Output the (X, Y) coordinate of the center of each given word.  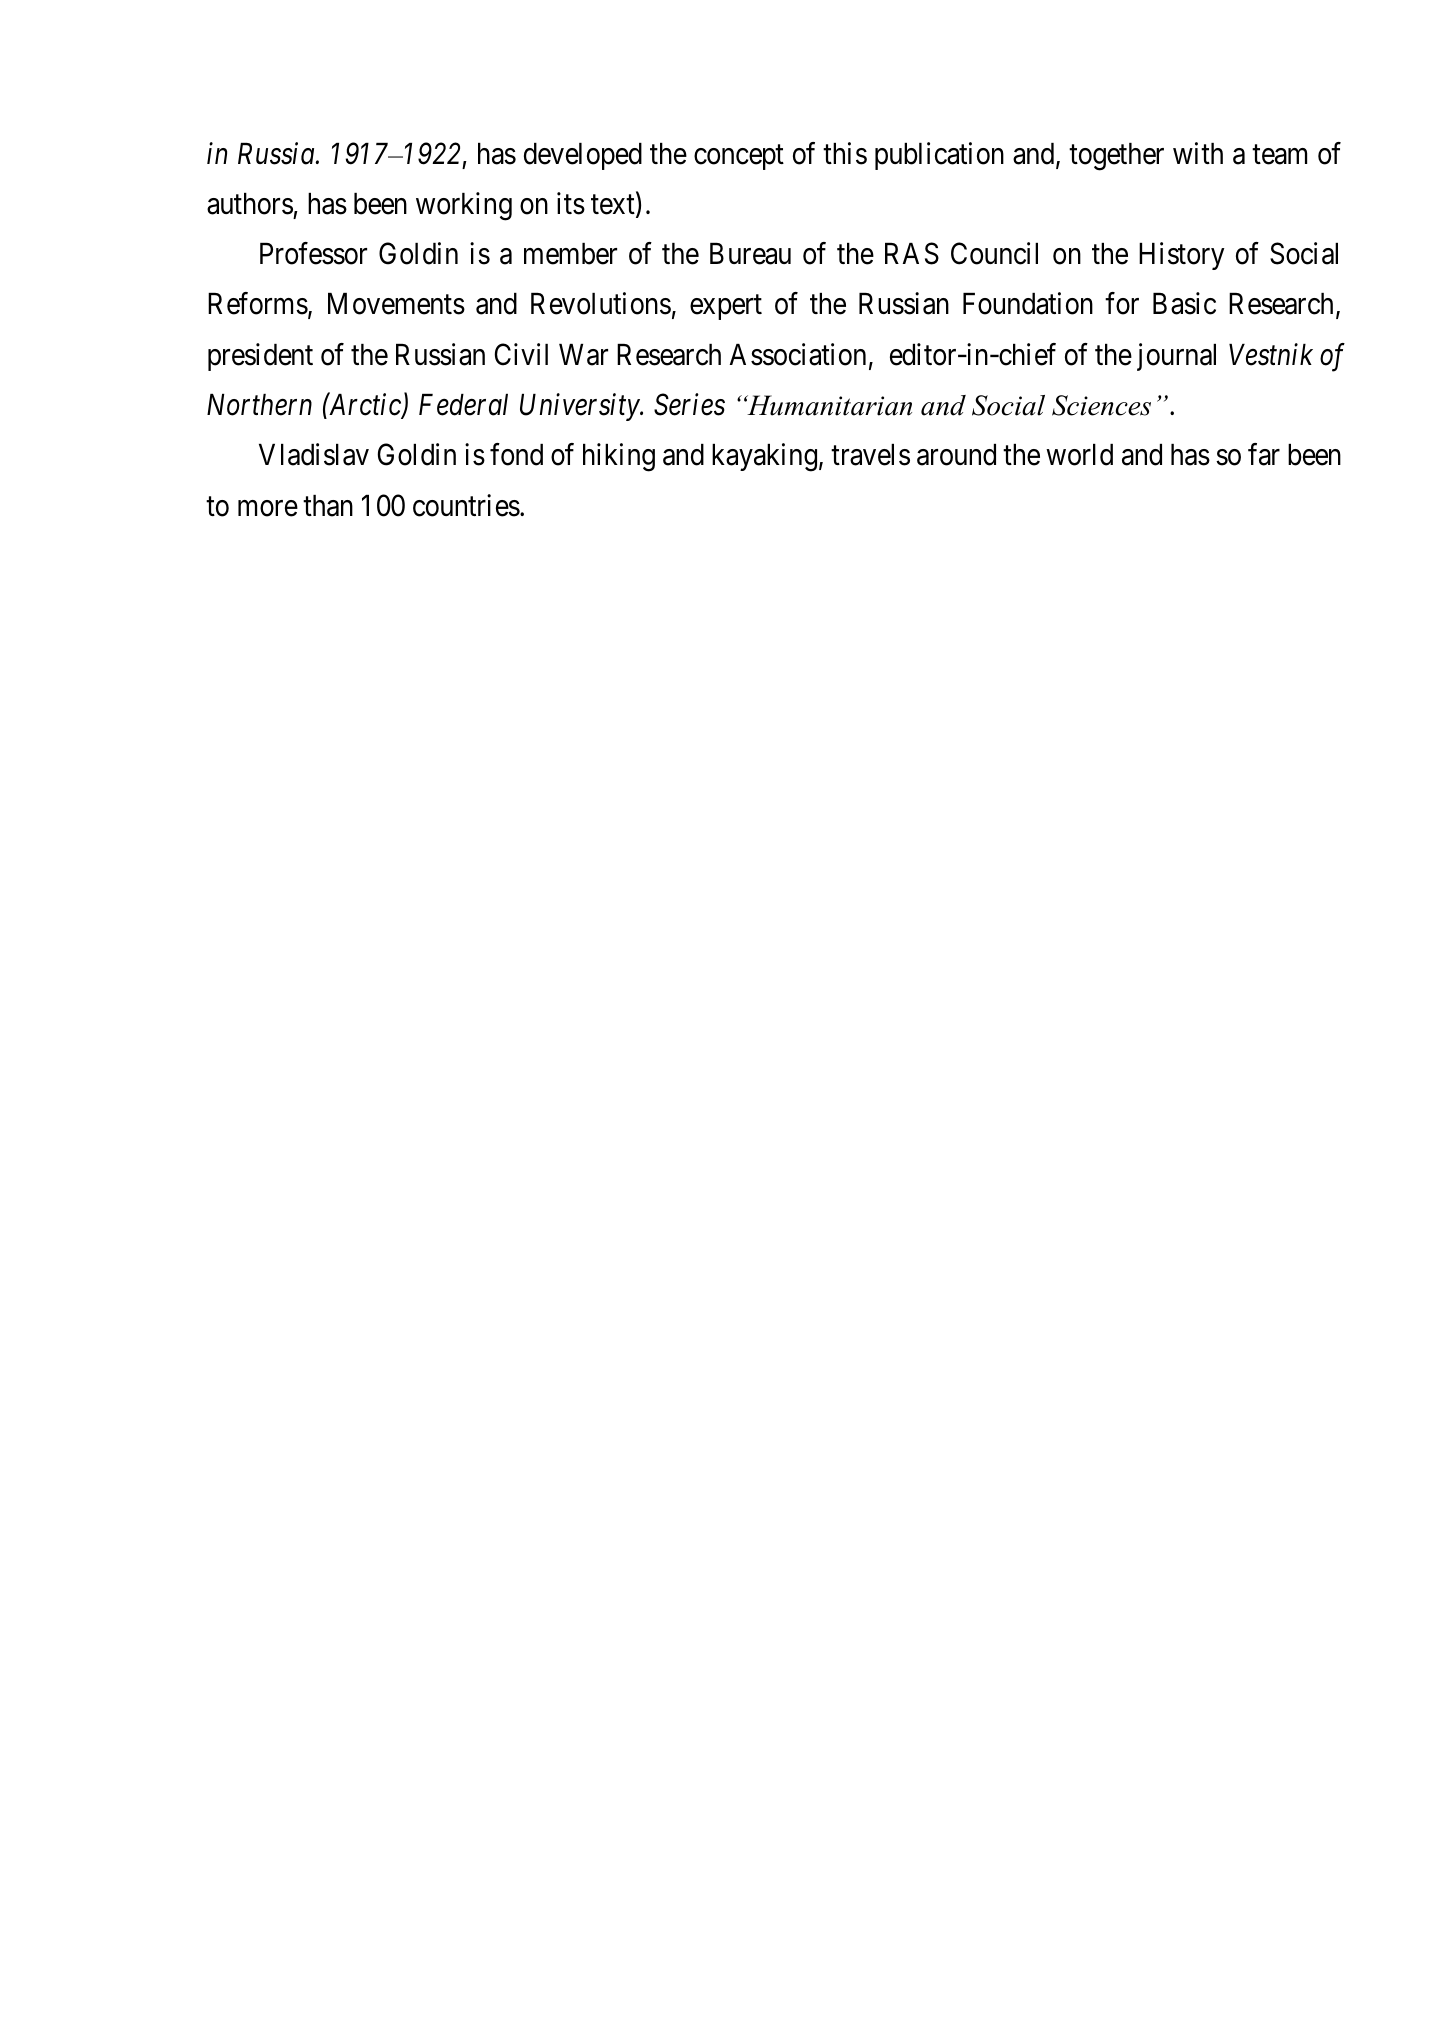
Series (689, 405)
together (1116, 157)
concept (739, 157)
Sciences (1101, 405)
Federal (463, 405)
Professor (313, 253)
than (328, 506)
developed (583, 156)
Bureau (750, 254)
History (1181, 256)
